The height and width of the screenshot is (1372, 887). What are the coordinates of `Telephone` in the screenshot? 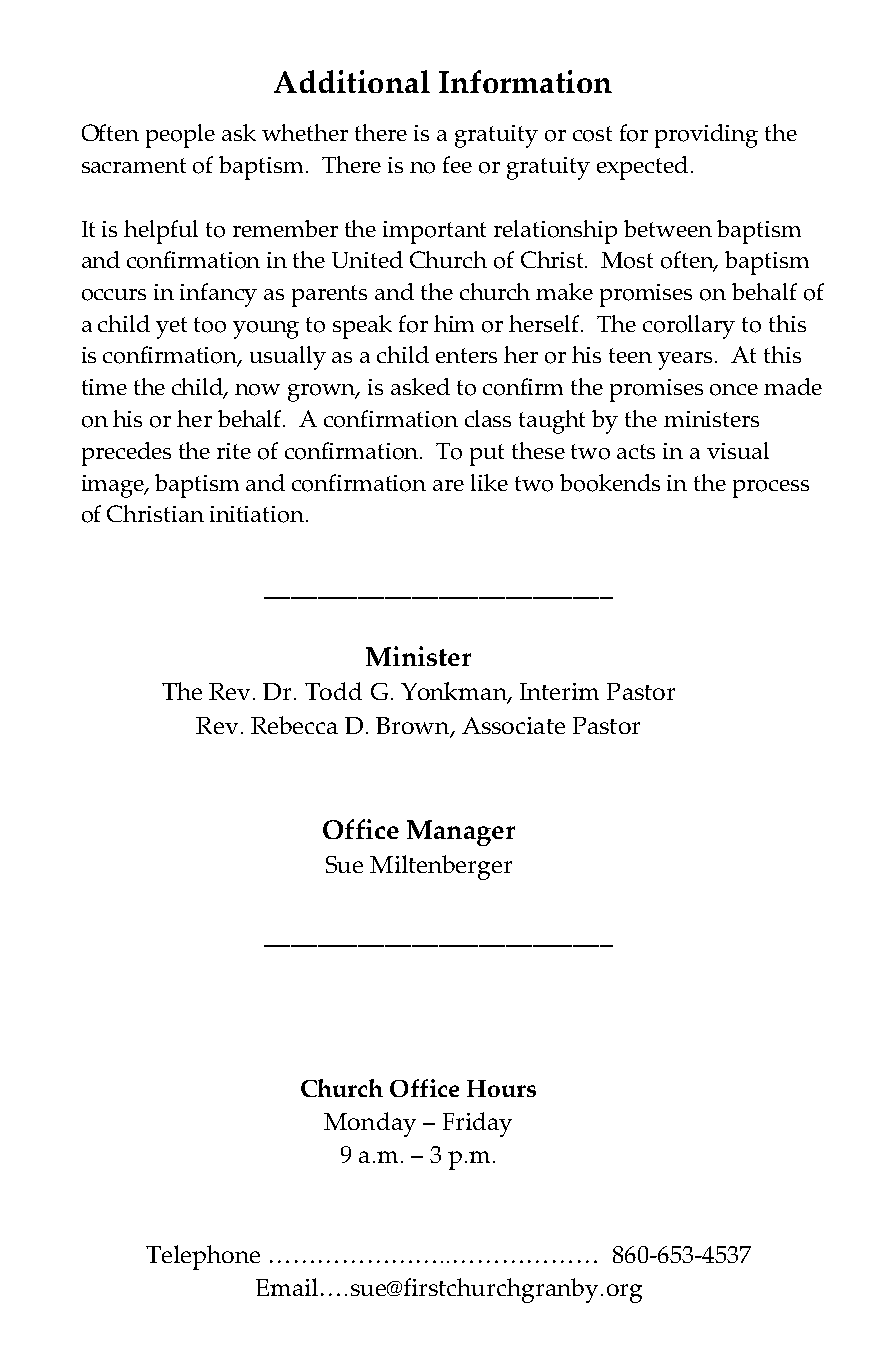 It's located at (203, 1257).
